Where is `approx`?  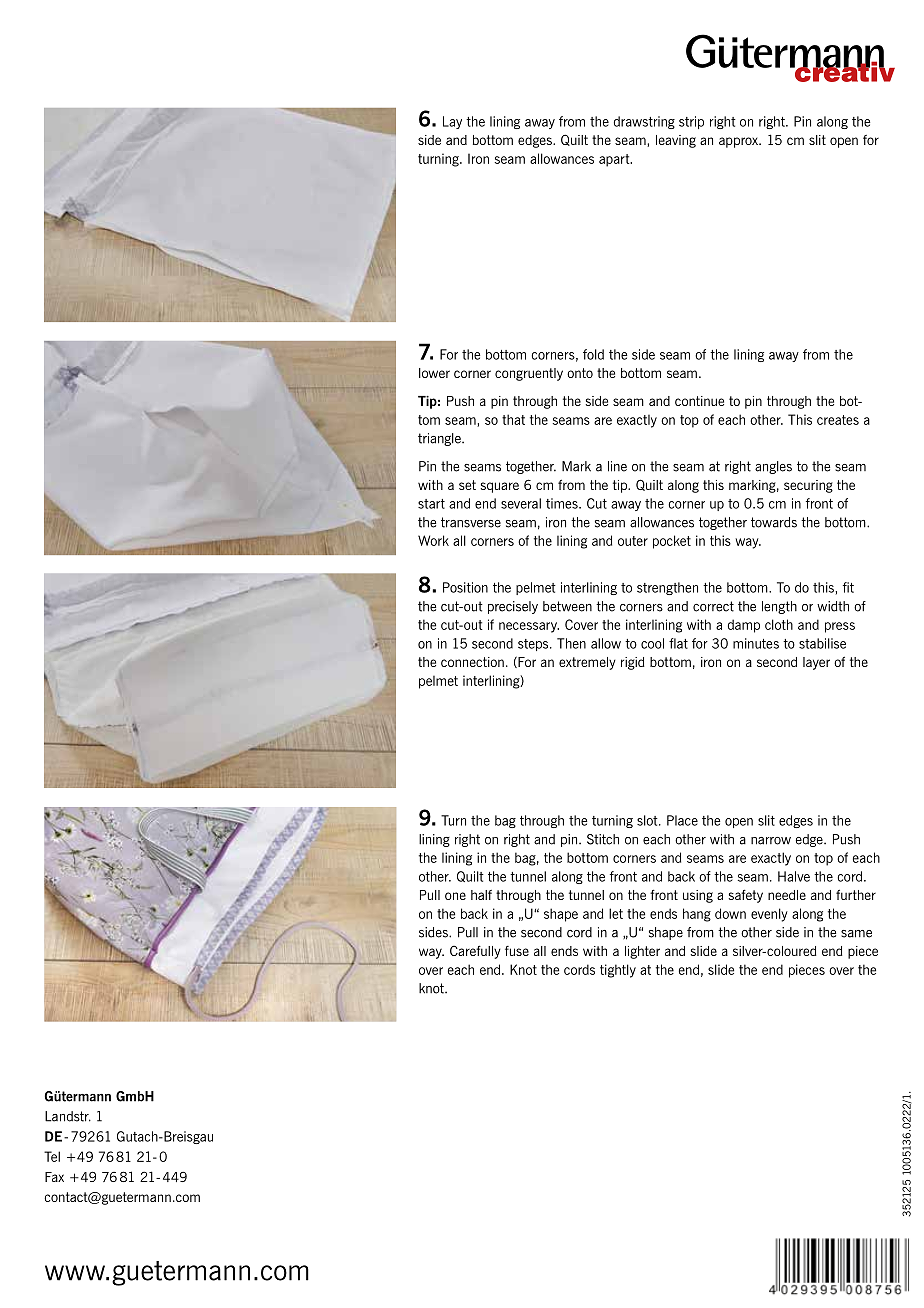
approx is located at coordinates (739, 142).
